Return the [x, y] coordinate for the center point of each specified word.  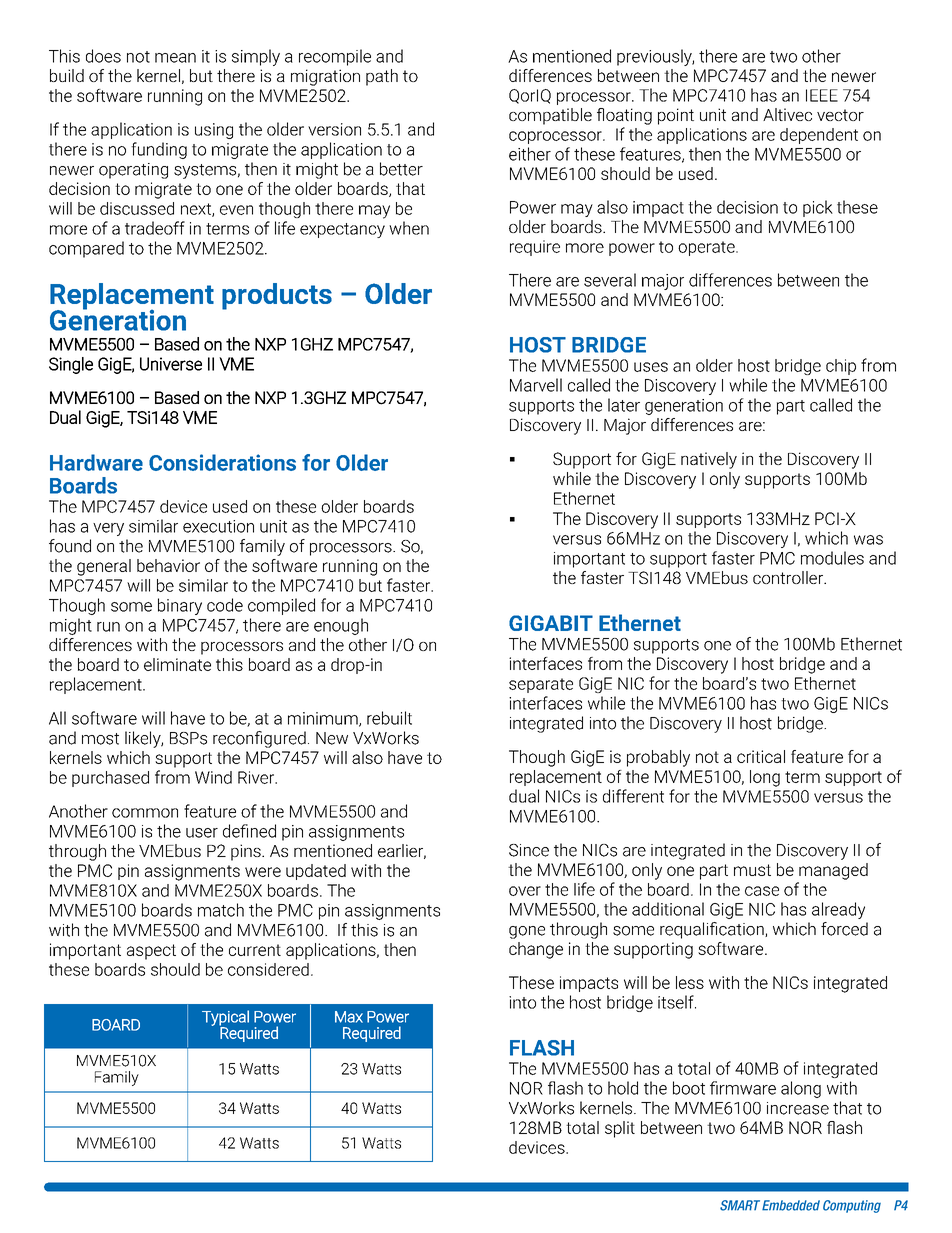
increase [798, 1108]
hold [623, 1088]
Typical [225, 1019]
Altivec [787, 114]
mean [175, 58]
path [382, 77]
